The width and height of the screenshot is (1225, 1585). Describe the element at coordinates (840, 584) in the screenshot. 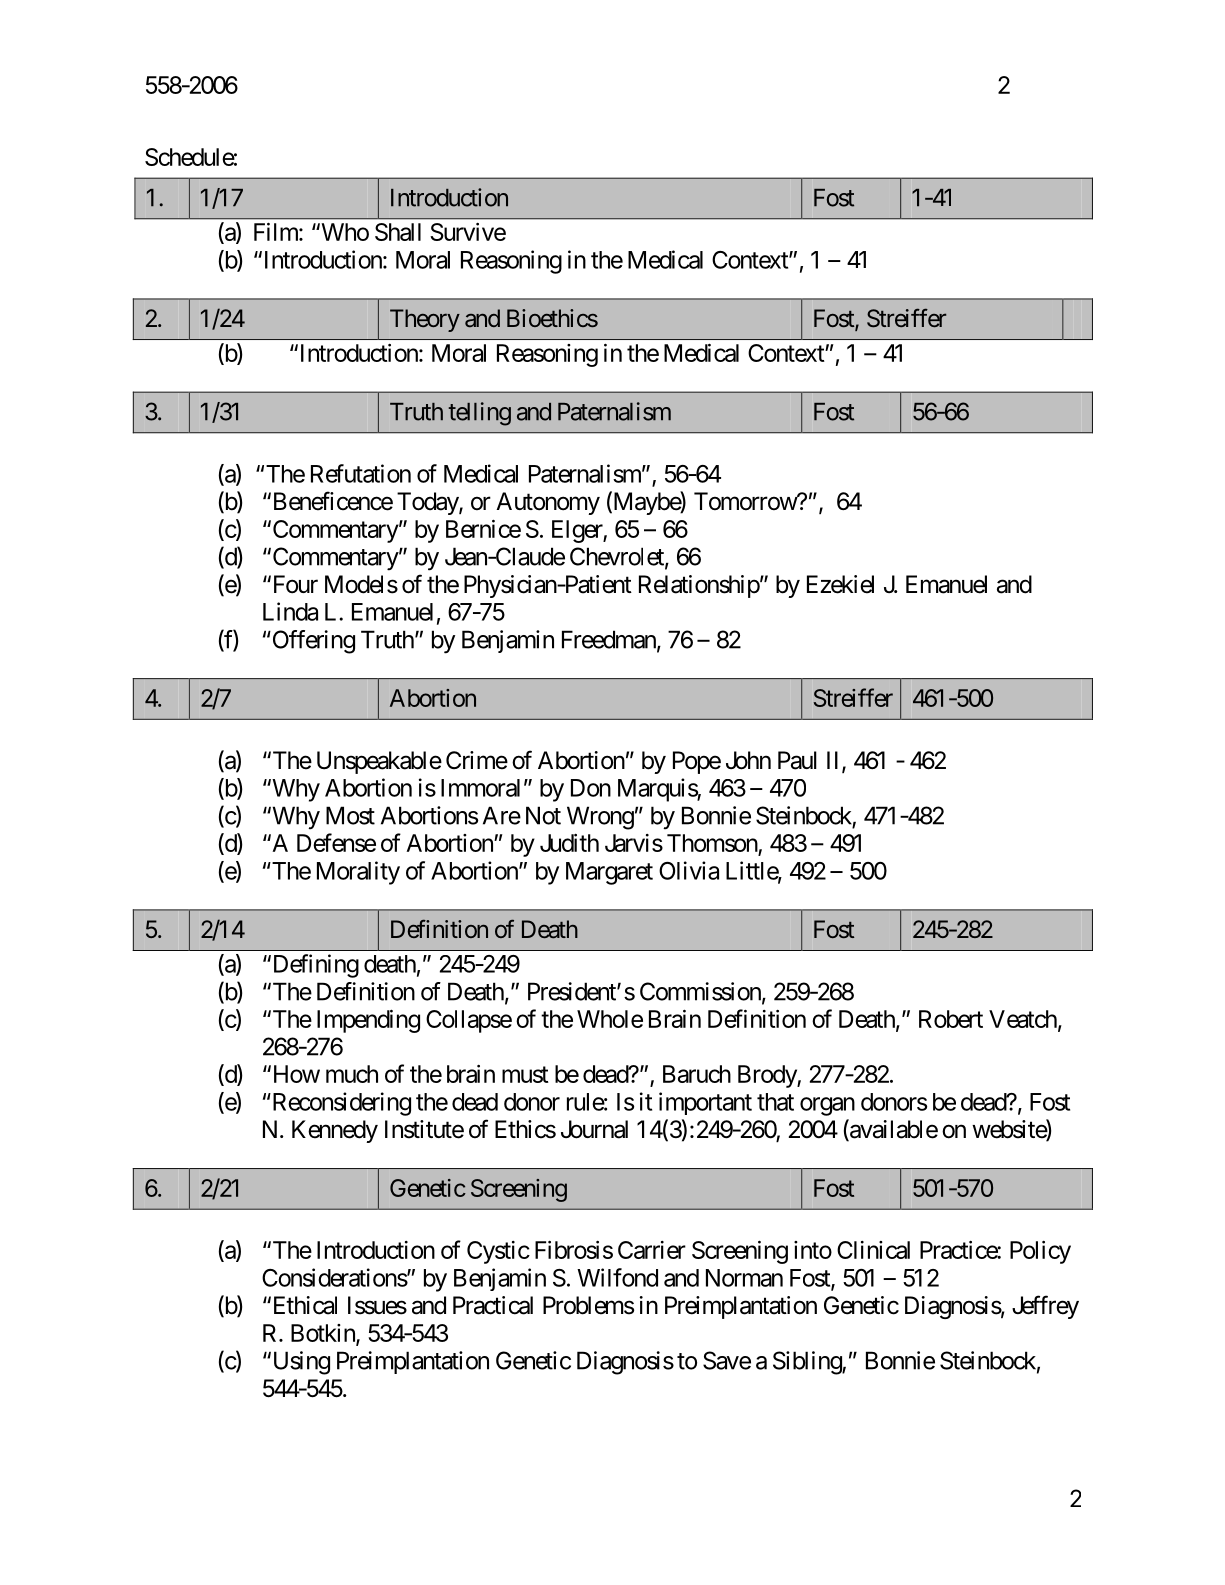

I see `Ezekiel` at that location.
